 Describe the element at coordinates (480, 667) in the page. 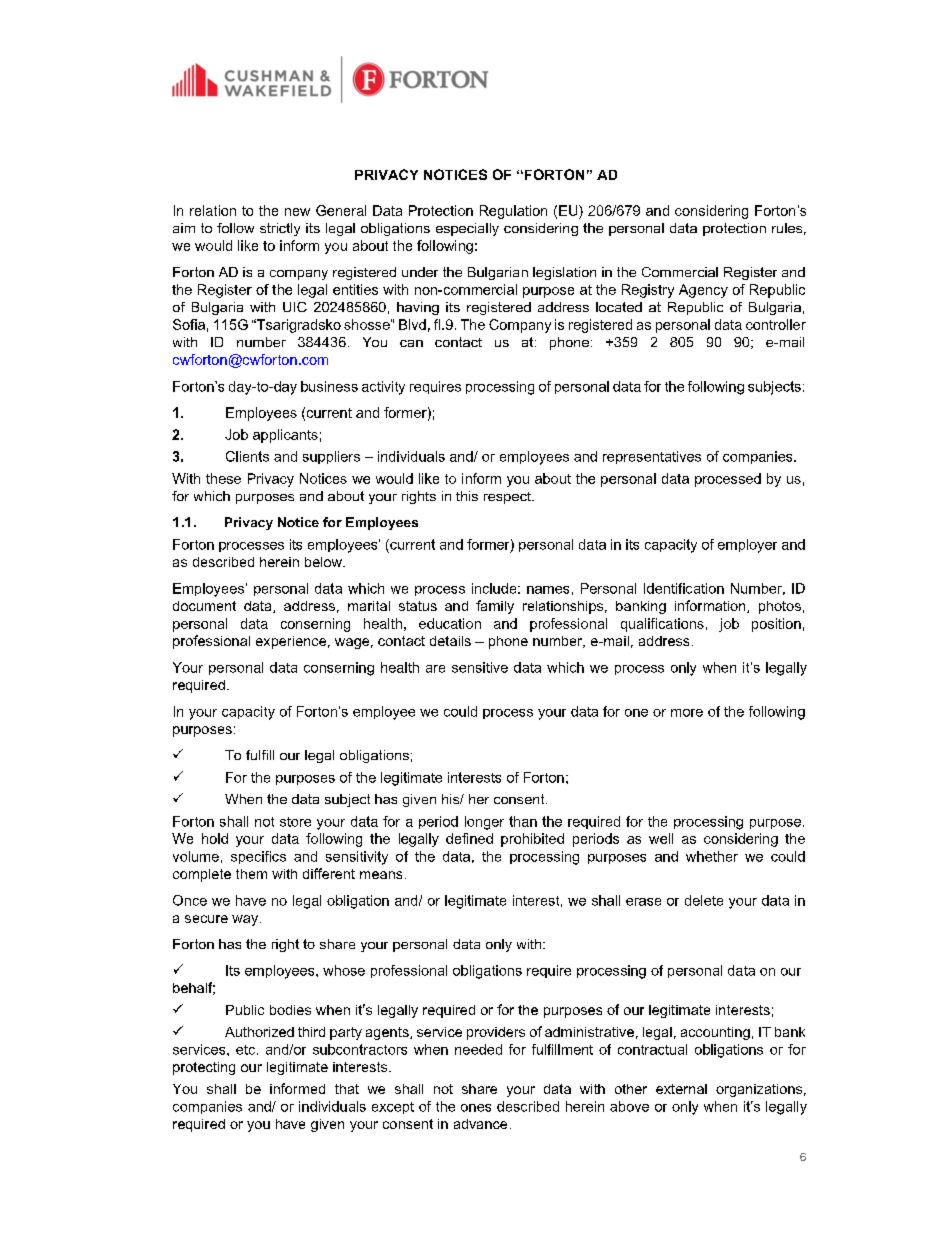

I see `sensitive` at that location.
